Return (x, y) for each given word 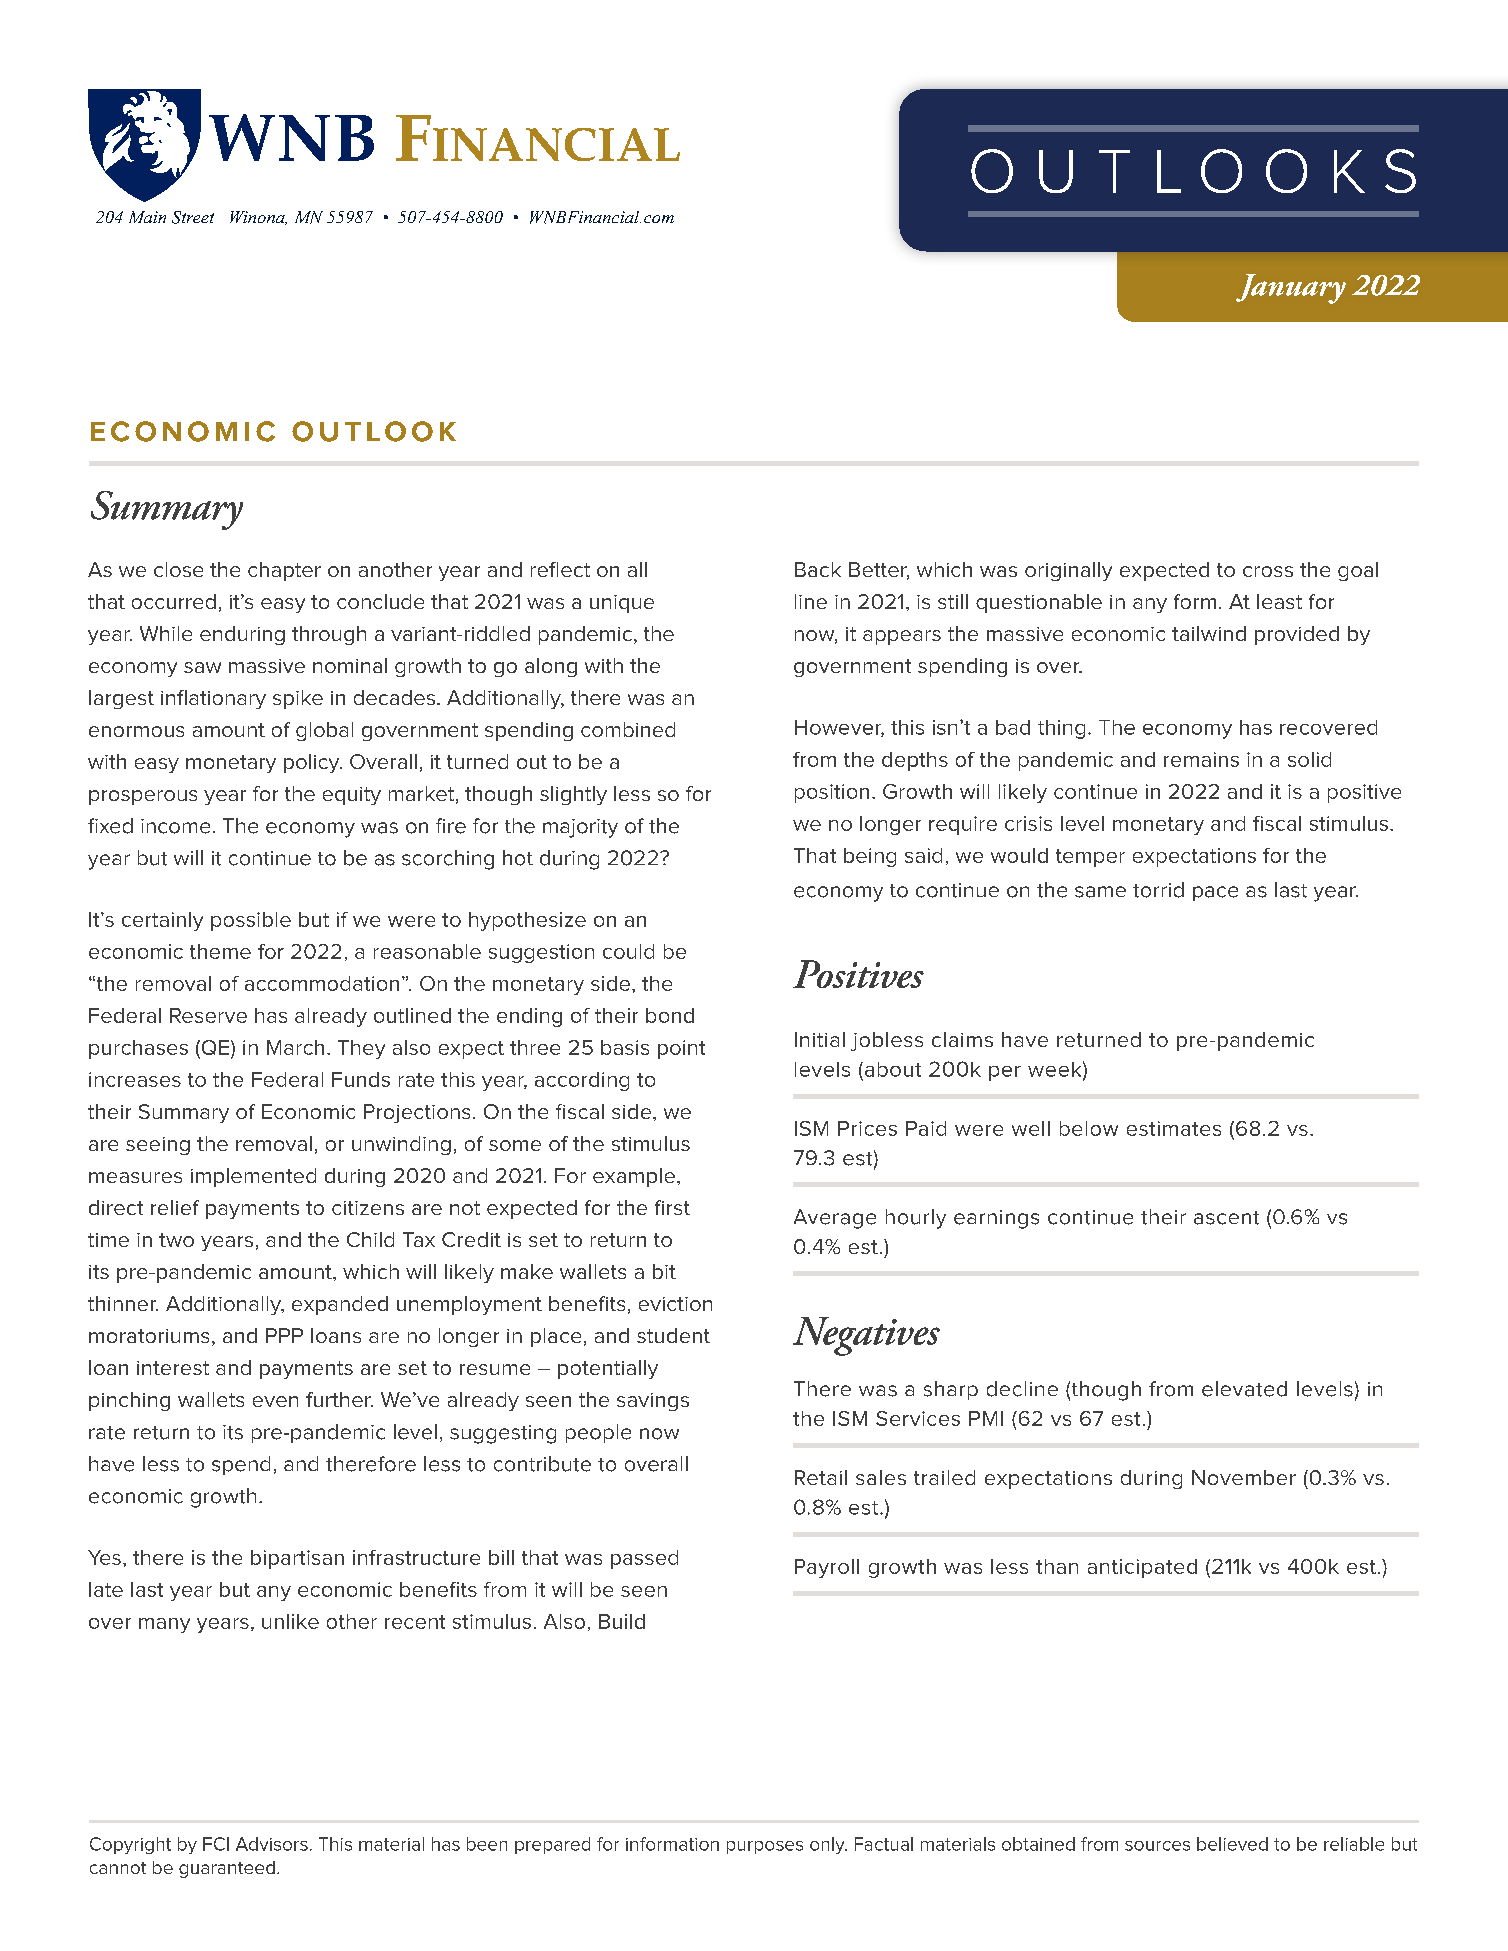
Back (818, 569)
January (1291, 289)
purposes (765, 1847)
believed (1232, 1844)
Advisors (272, 1844)
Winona (258, 218)
